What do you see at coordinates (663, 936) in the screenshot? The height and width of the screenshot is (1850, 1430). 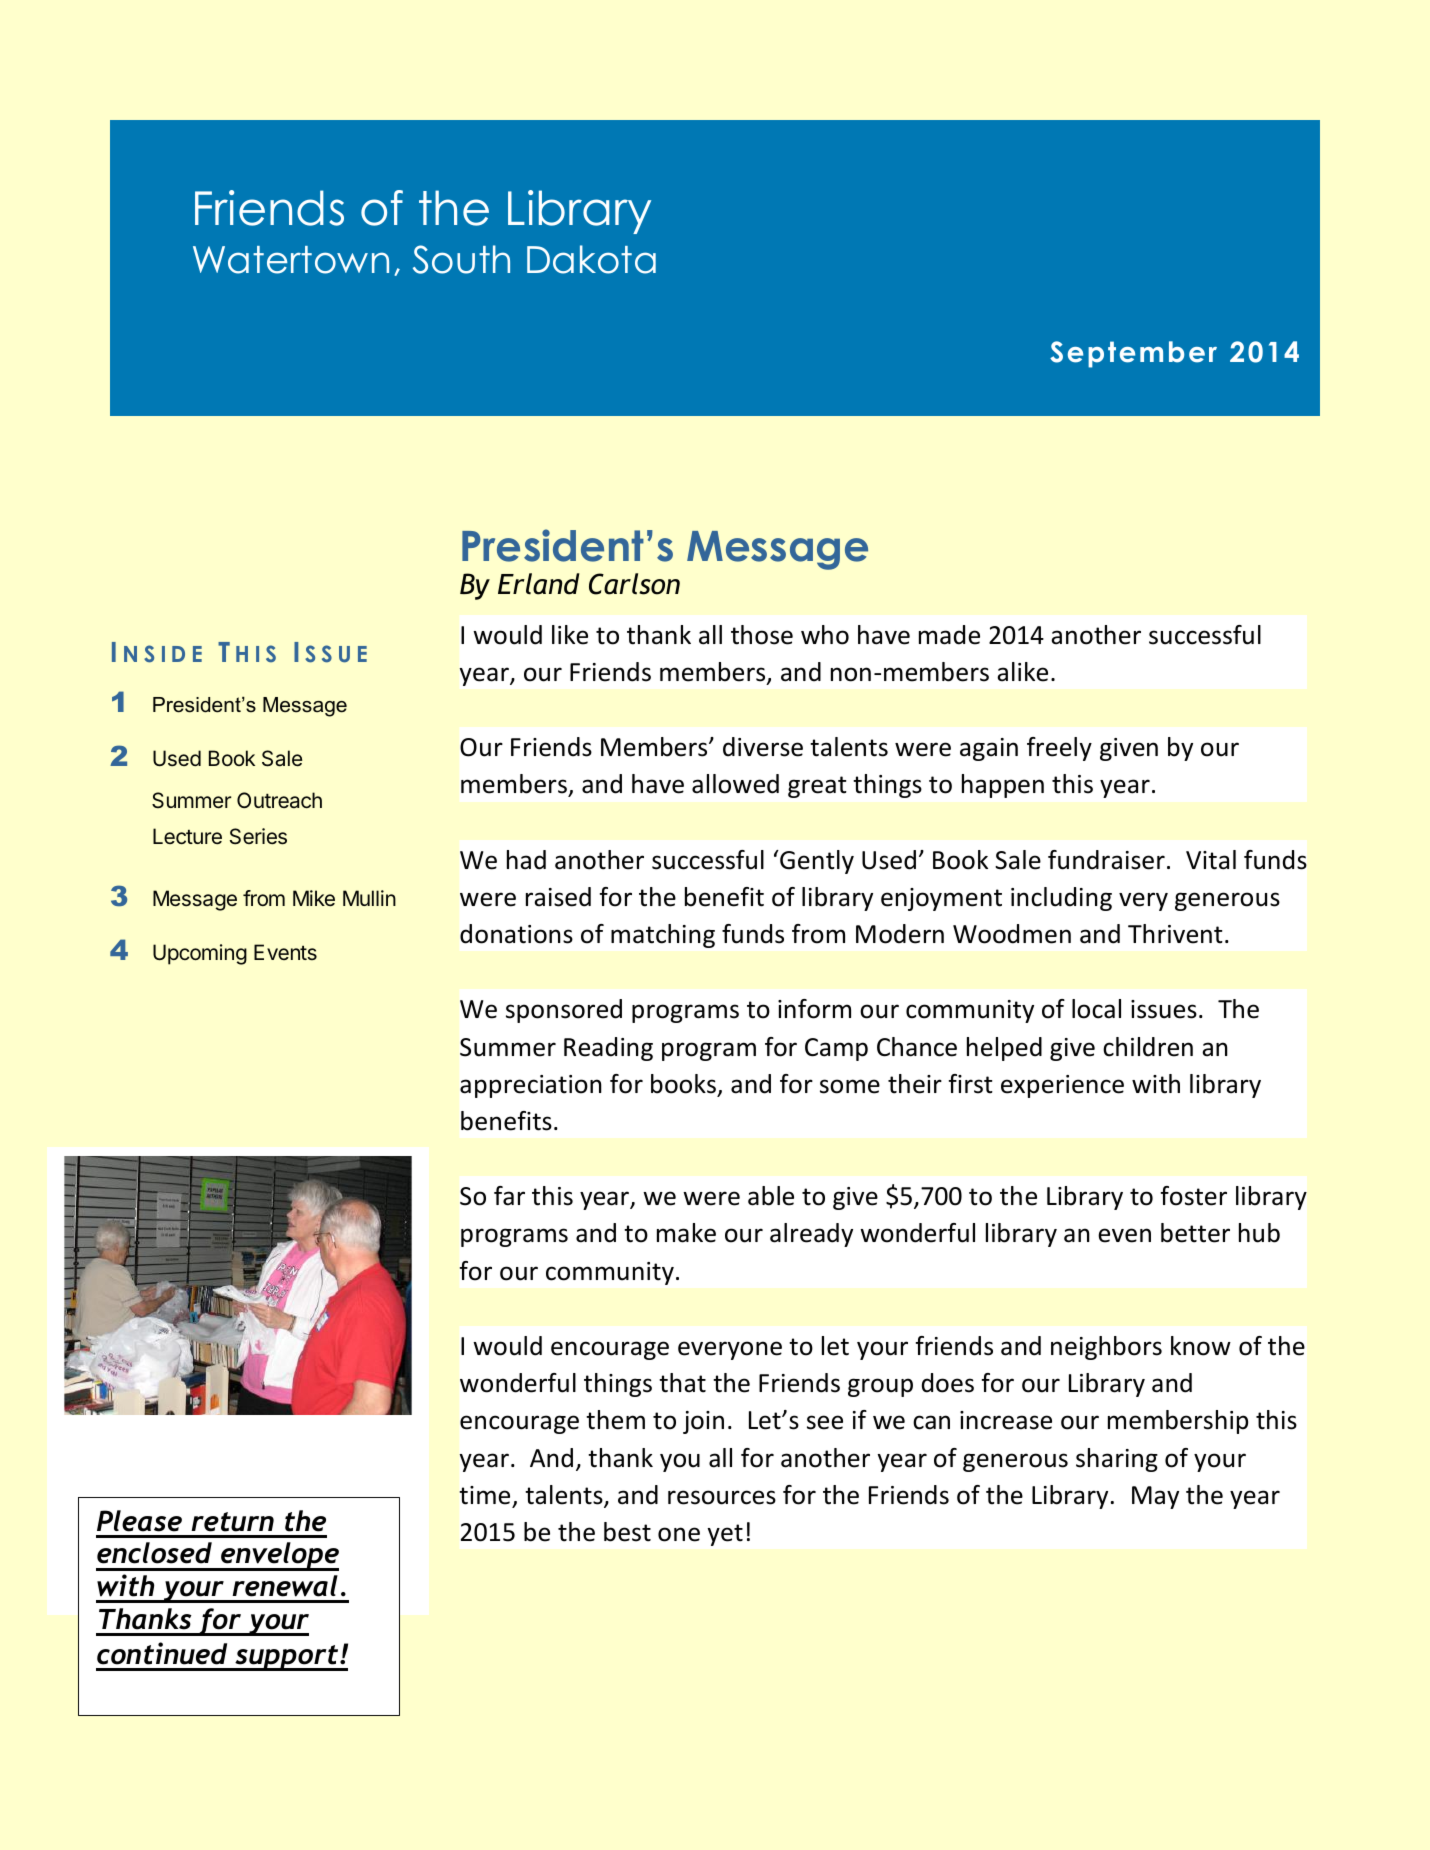 I see `matching` at bounding box center [663, 936].
